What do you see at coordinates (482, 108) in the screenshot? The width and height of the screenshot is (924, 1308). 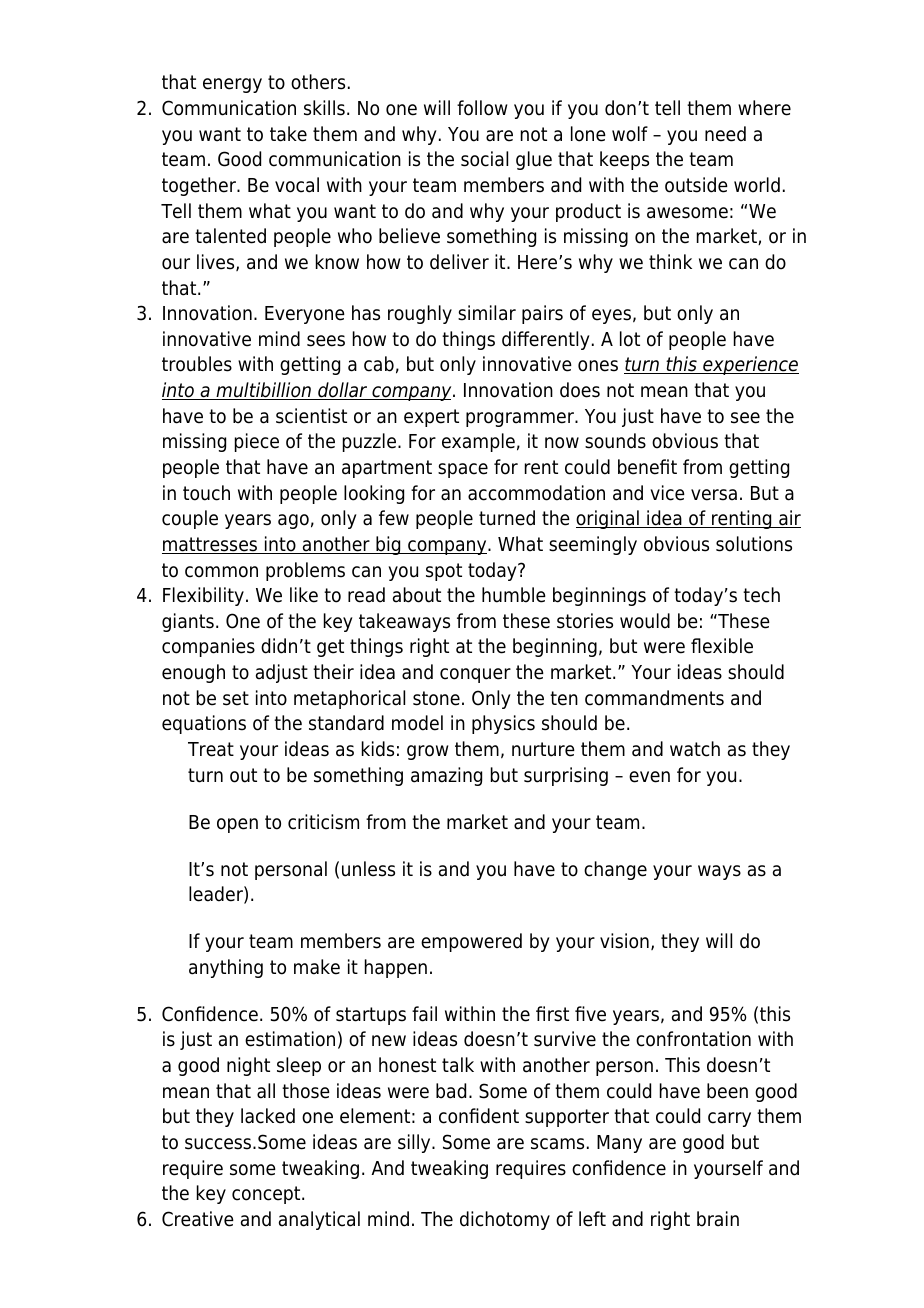 I see `follow` at bounding box center [482, 108].
